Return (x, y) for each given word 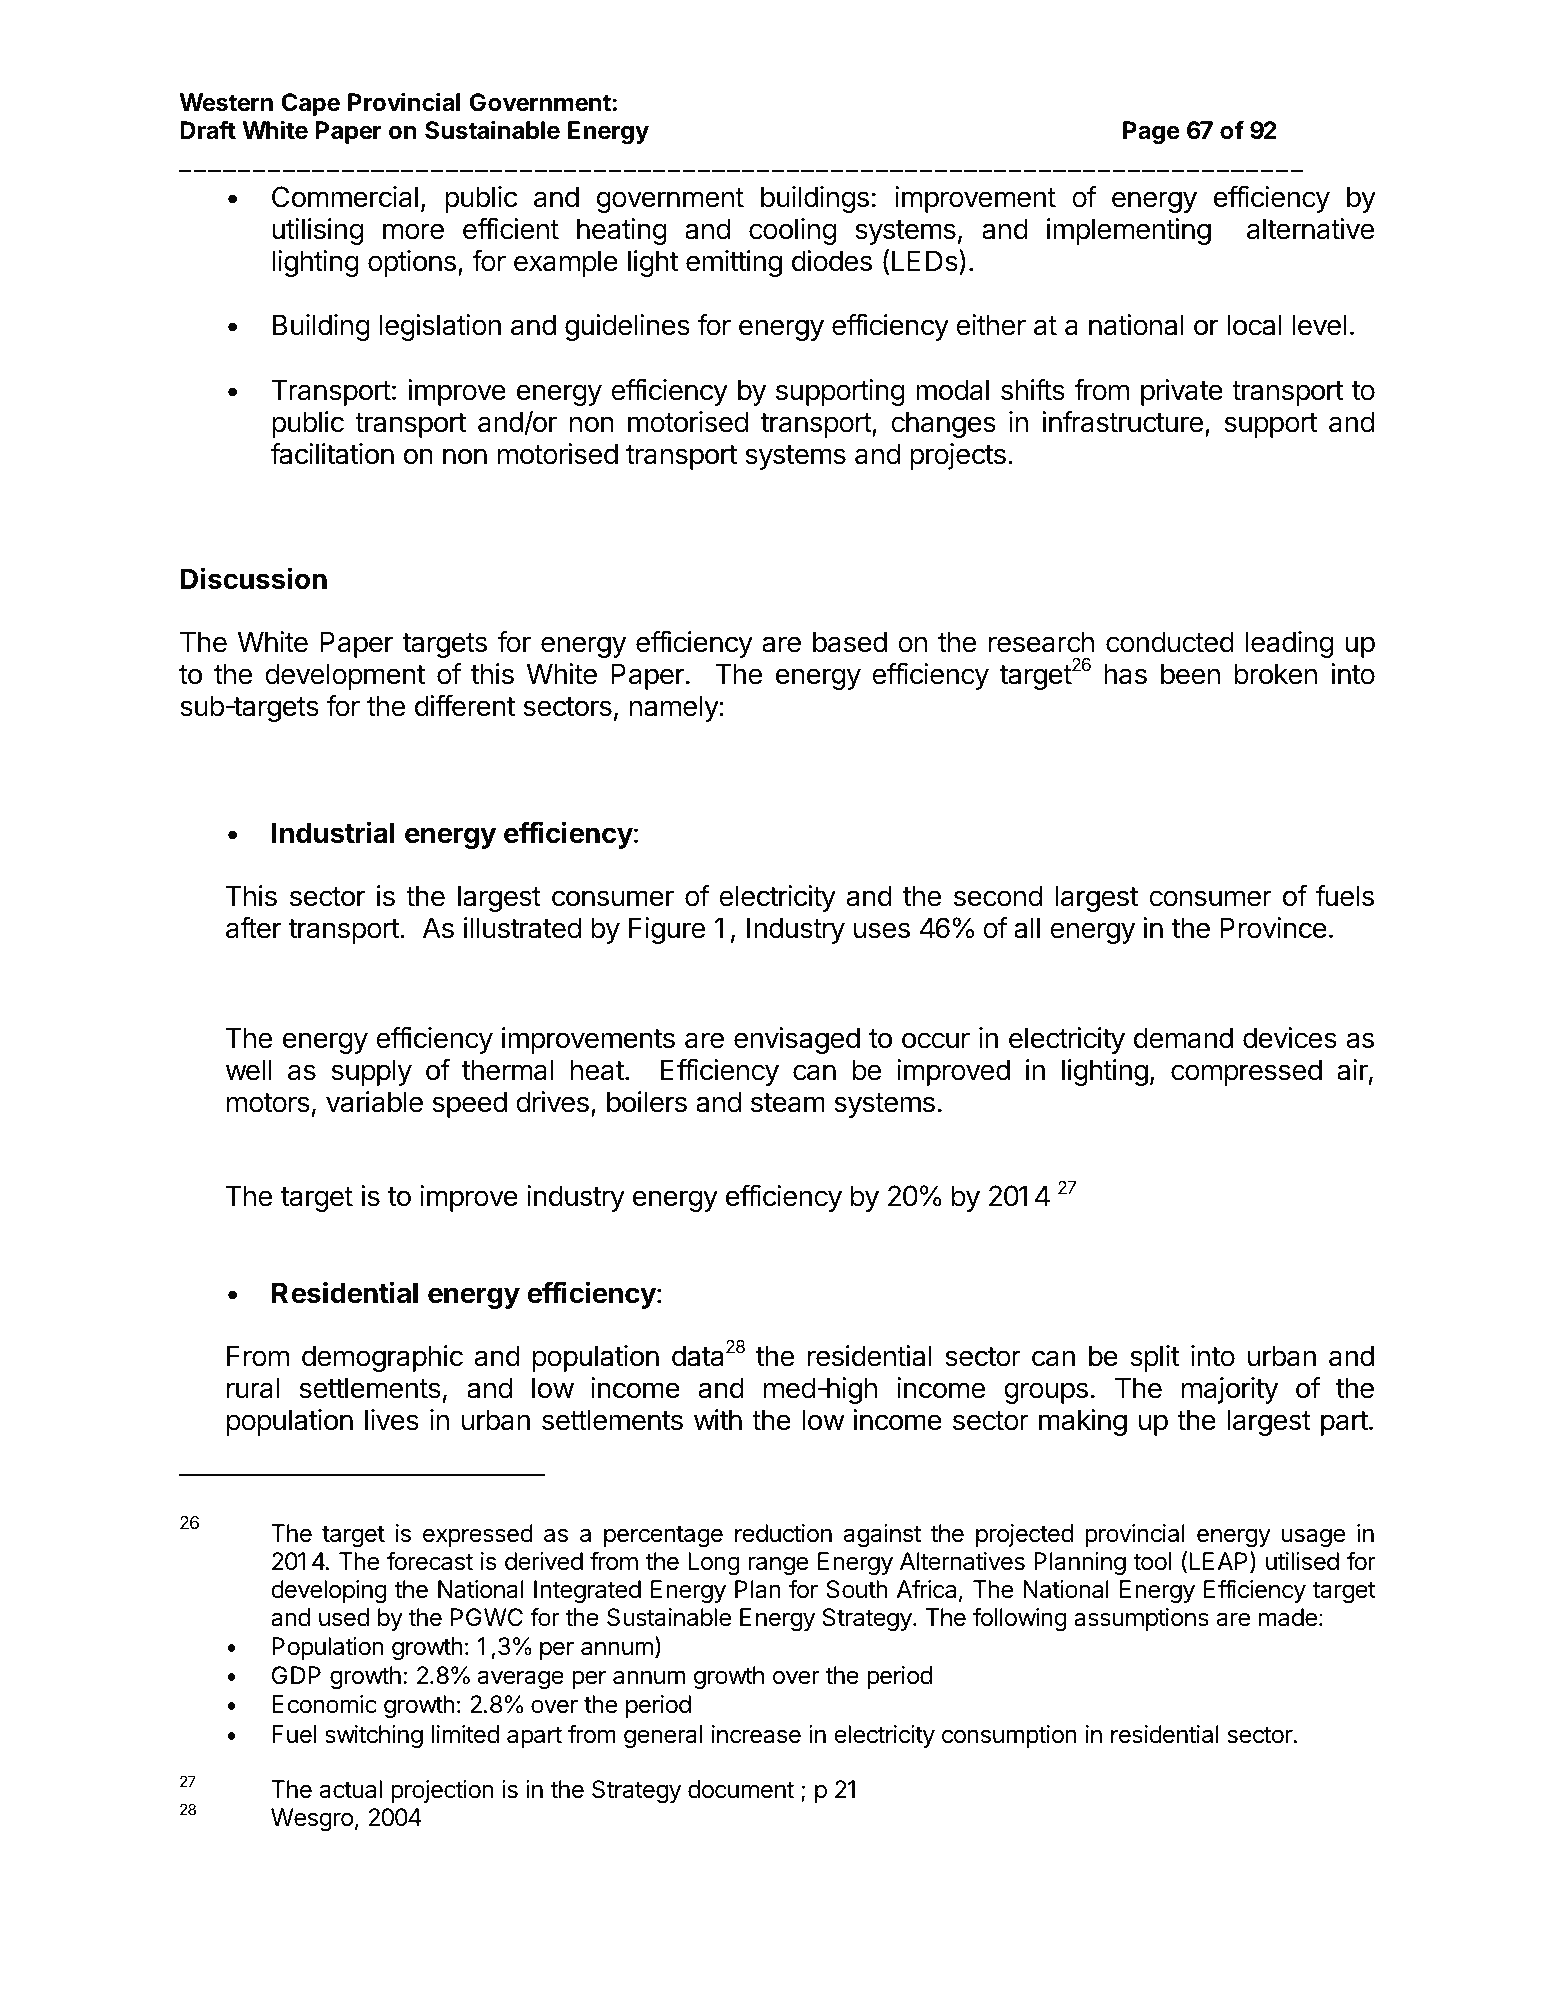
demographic (382, 1358)
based (850, 642)
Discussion (254, 578)
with (718, 1419)
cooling (792, 231)
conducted (1170, 642)
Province (1273, 928)
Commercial (345, 197)
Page (1151, 132)
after (253, 928)
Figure (667, 930)
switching (374, 1736)
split (1154, 1358)
